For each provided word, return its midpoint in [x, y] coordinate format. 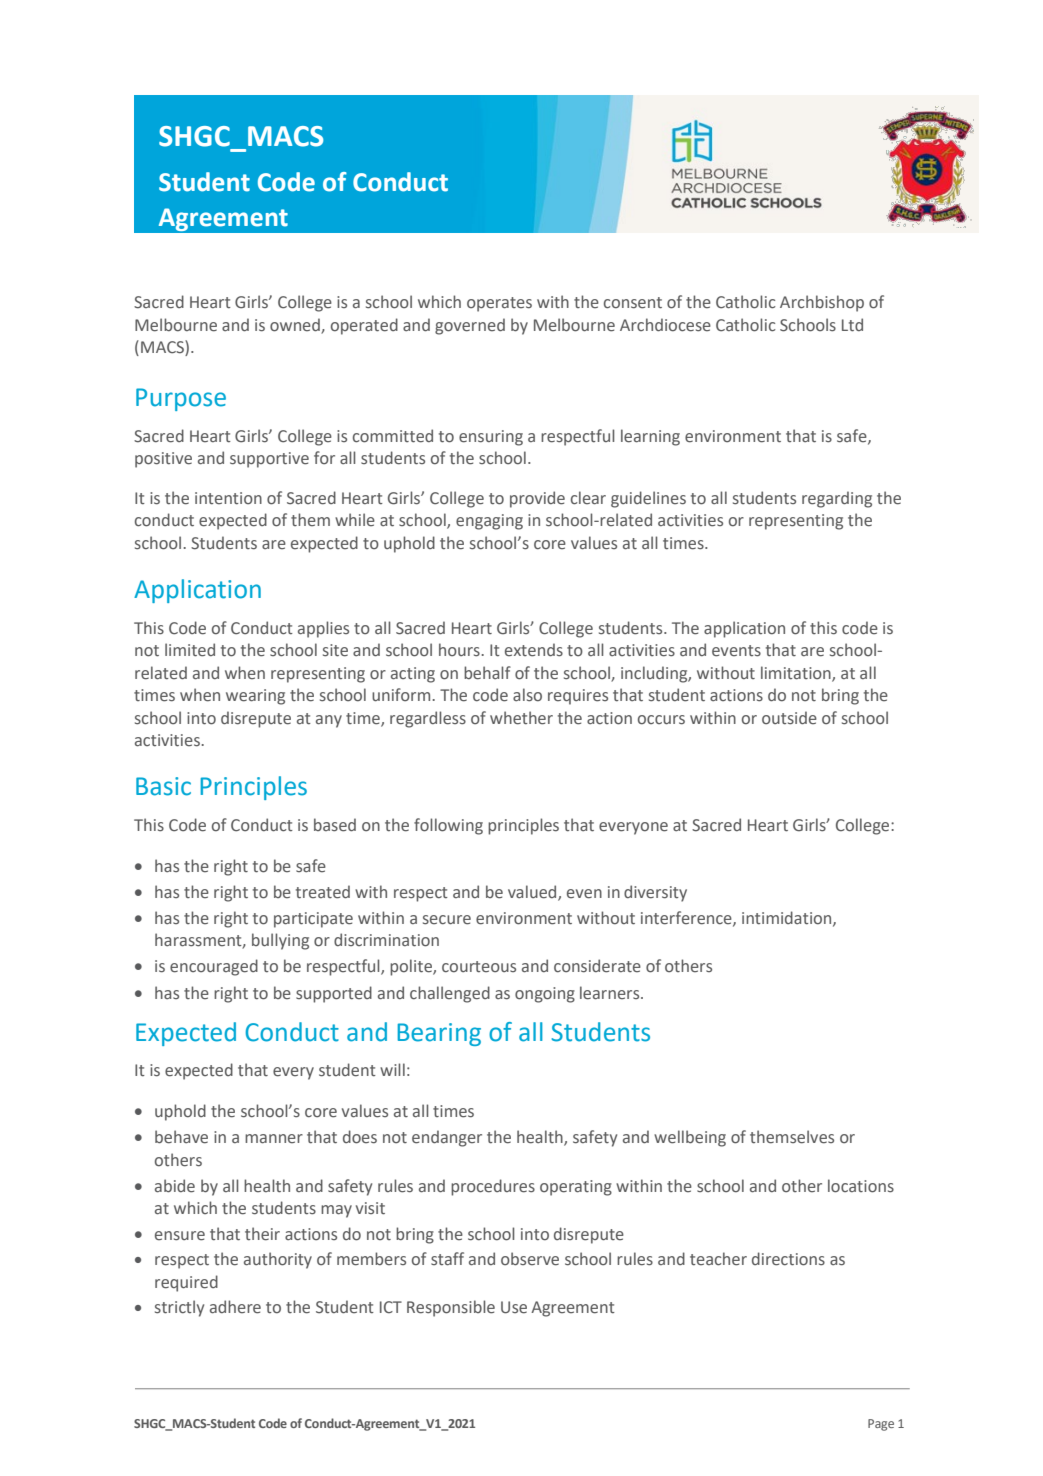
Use [514, 1307]
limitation [797, 673]
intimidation [788, 918]
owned [295, 325]
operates [499, 304]
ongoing [545, 995]
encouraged [214, 967]
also [527, 695]
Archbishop [822, 303]
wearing [255, 697]
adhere [235, 1307]
